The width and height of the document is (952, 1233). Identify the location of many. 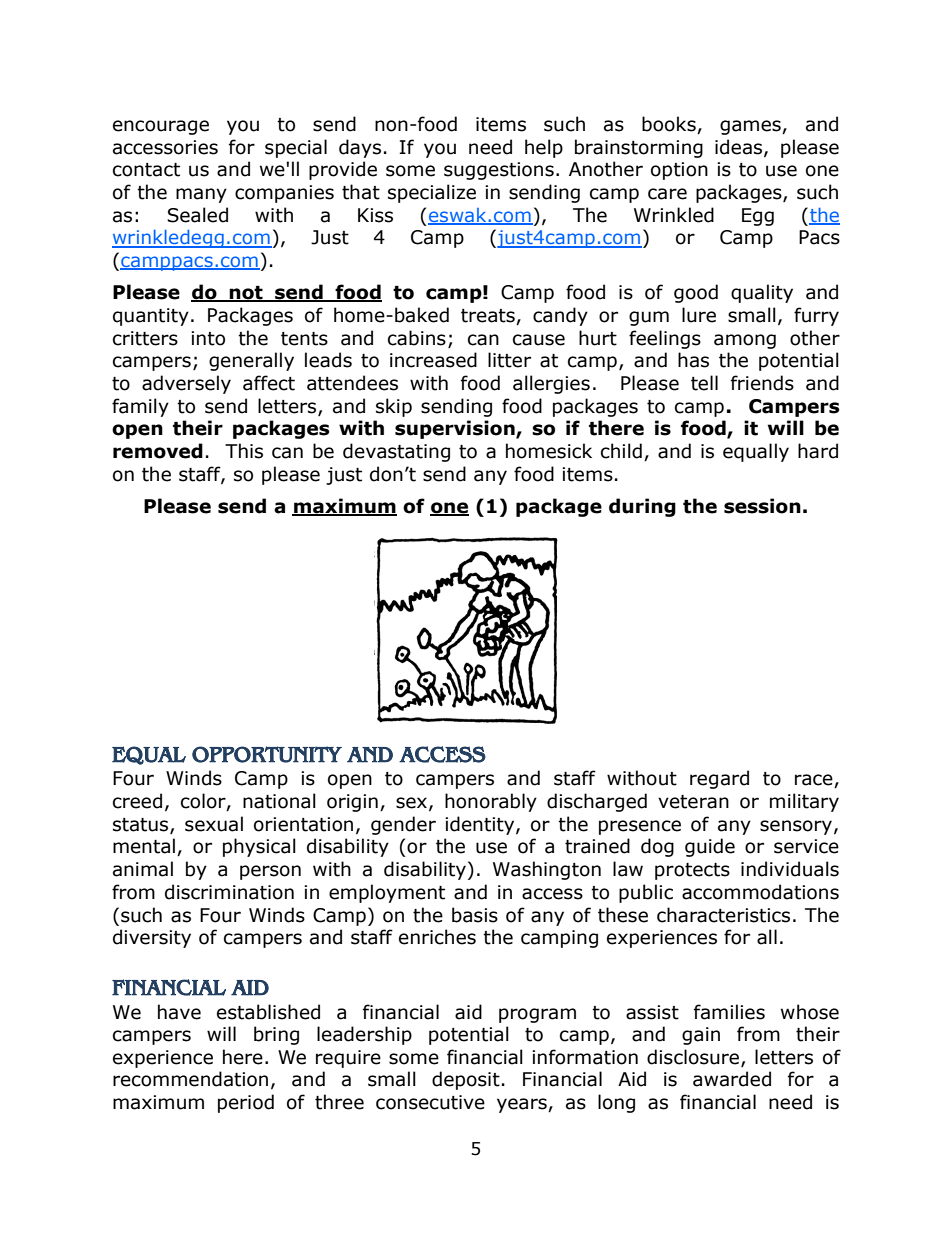
(201, 195).
